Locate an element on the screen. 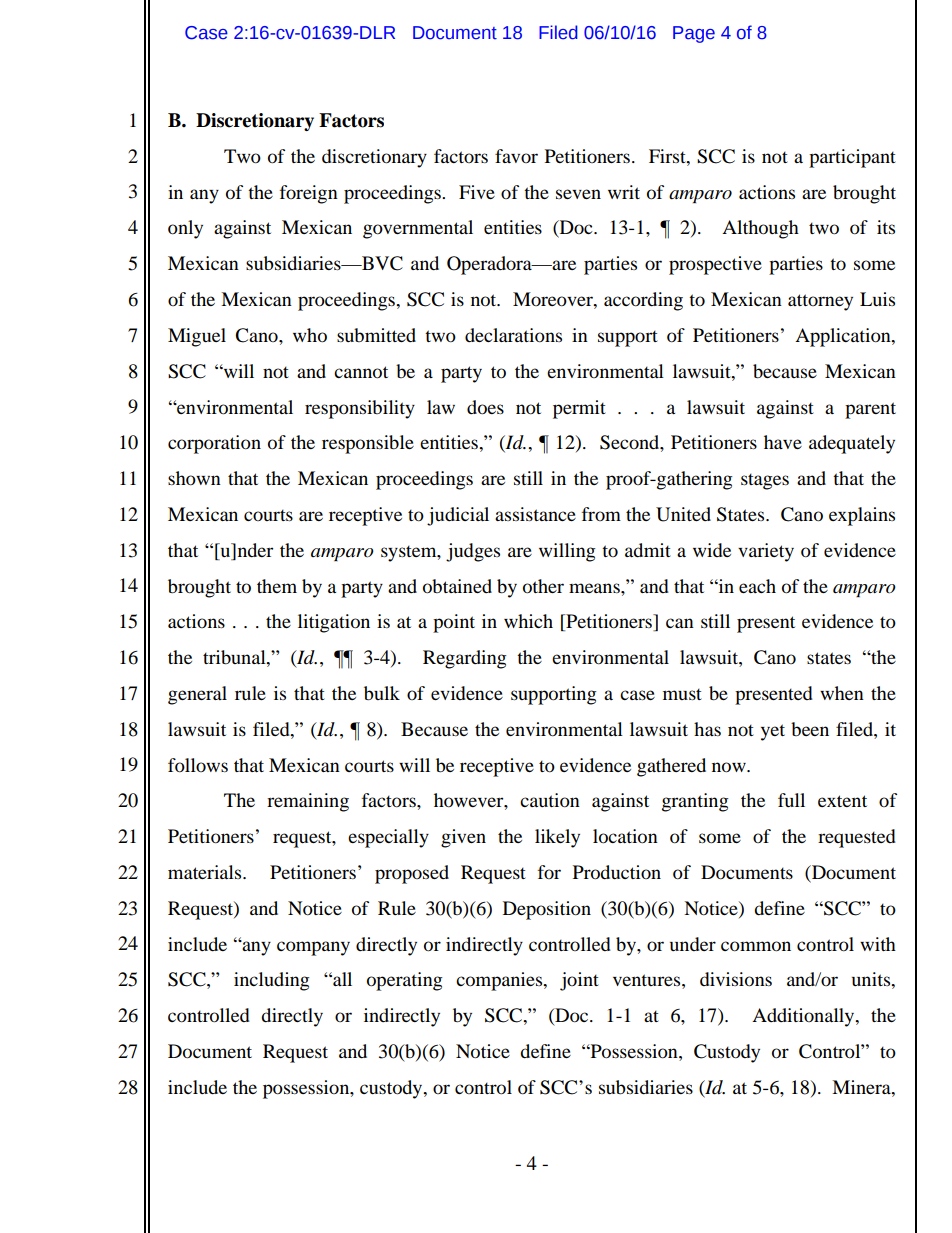 The height and width of the screenshot is (1233, 952). favor is located at coordinates (516, 156).
